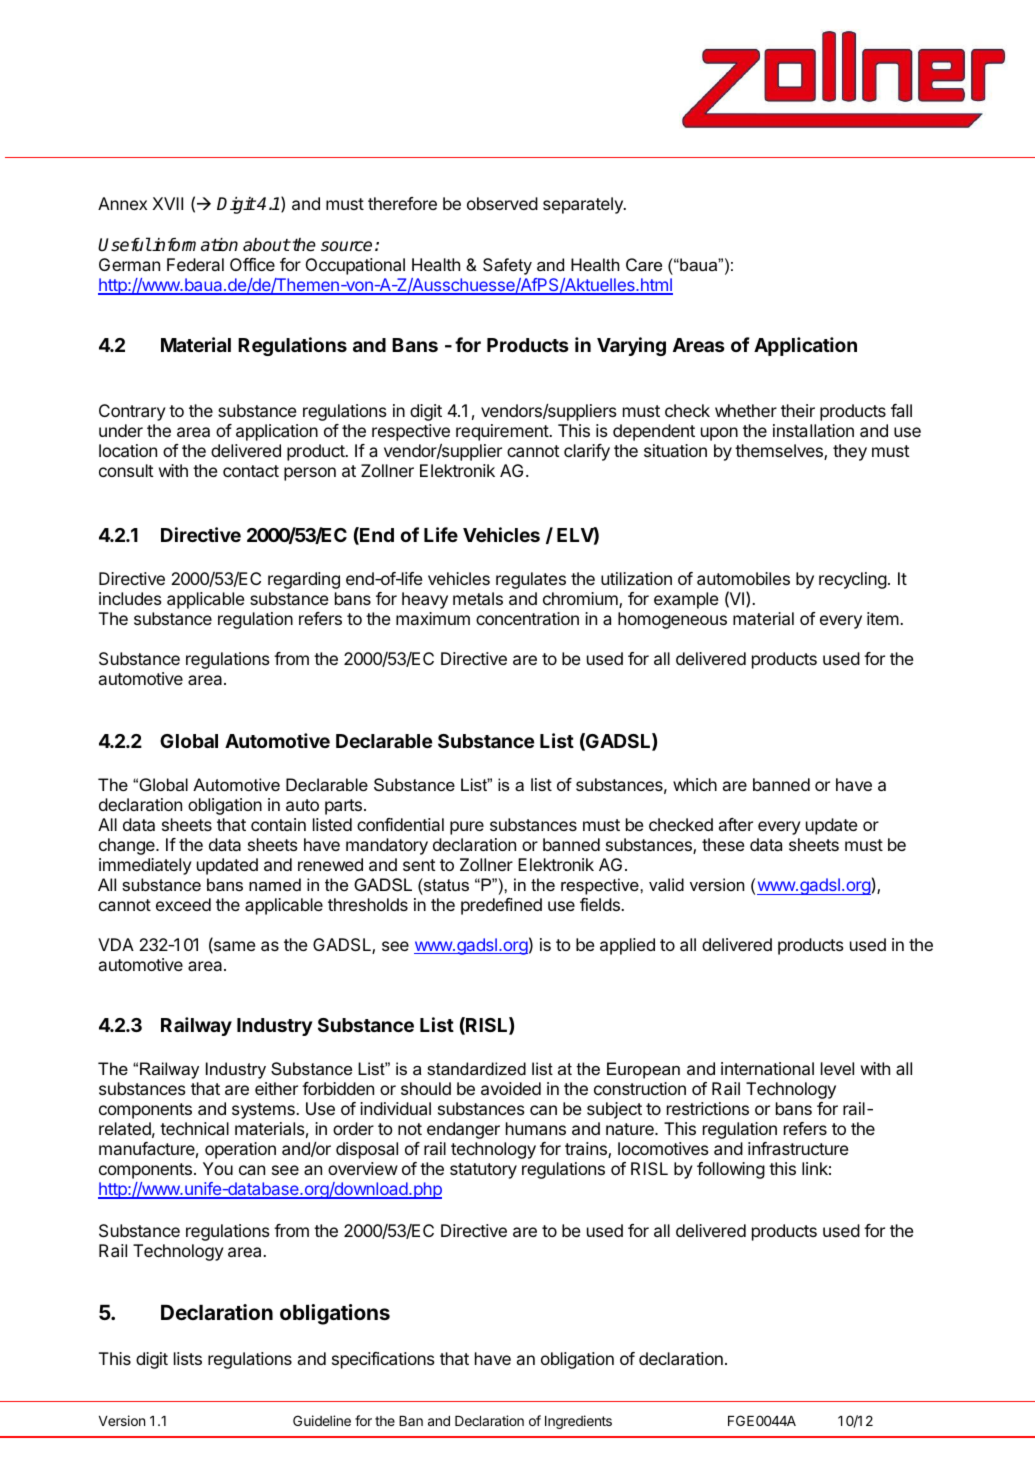  What do you see at coordinates (194, 245) in the document?
I see `information` at bounding box center [194, 245].
